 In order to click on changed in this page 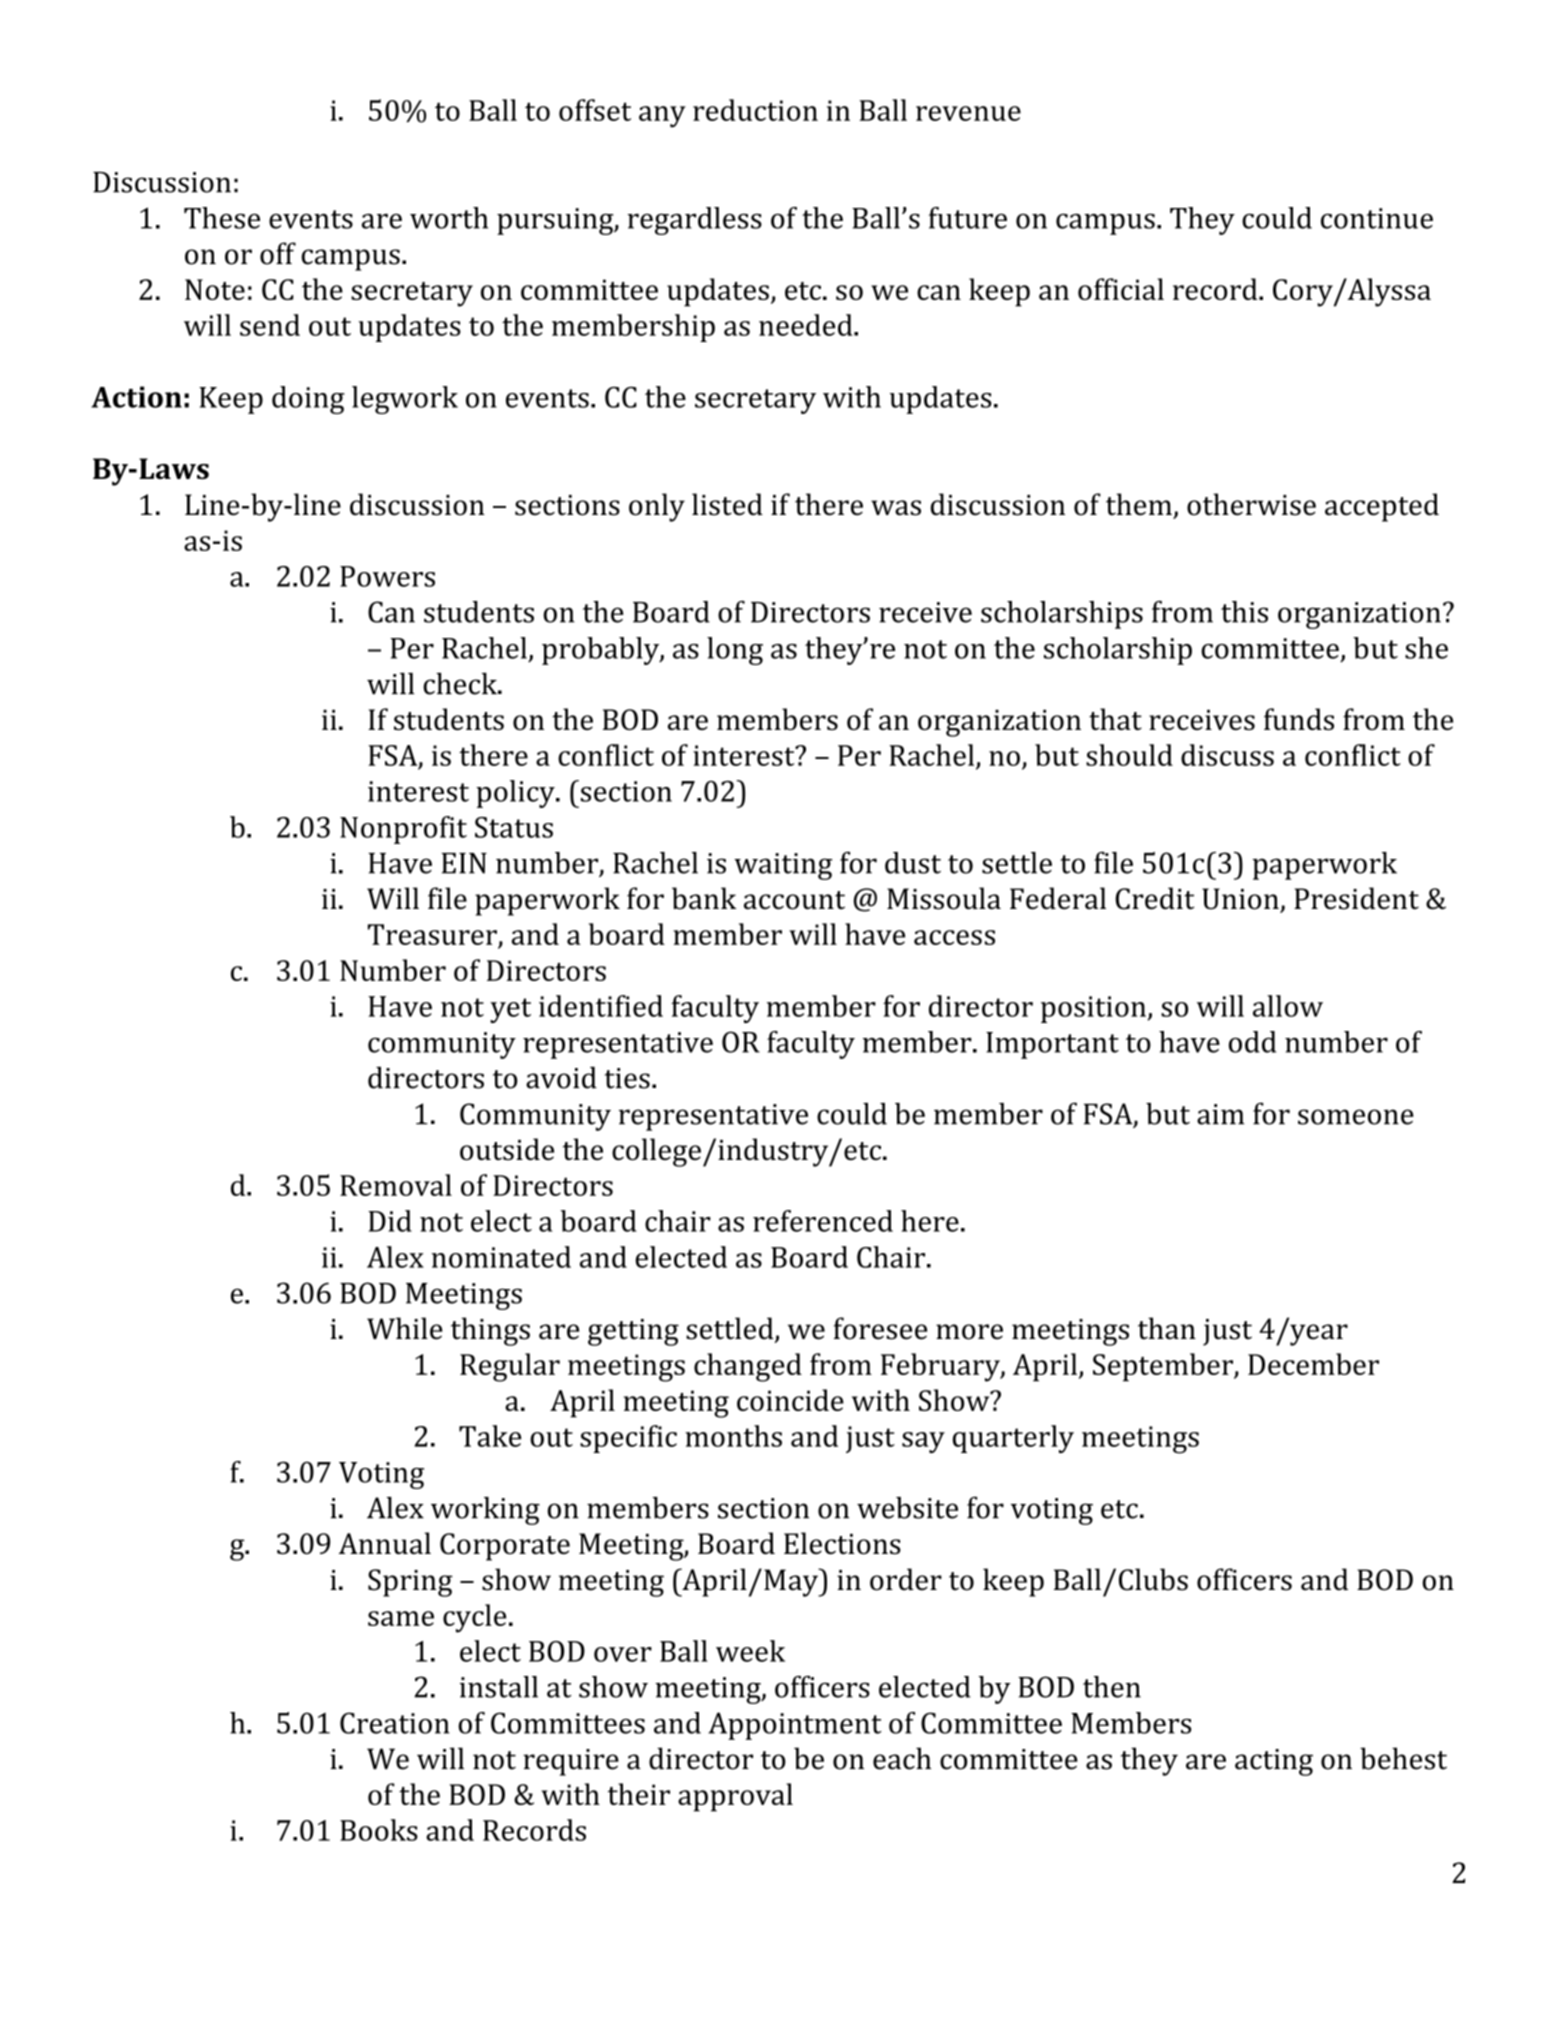, I will do `click(748, 1367)`.
